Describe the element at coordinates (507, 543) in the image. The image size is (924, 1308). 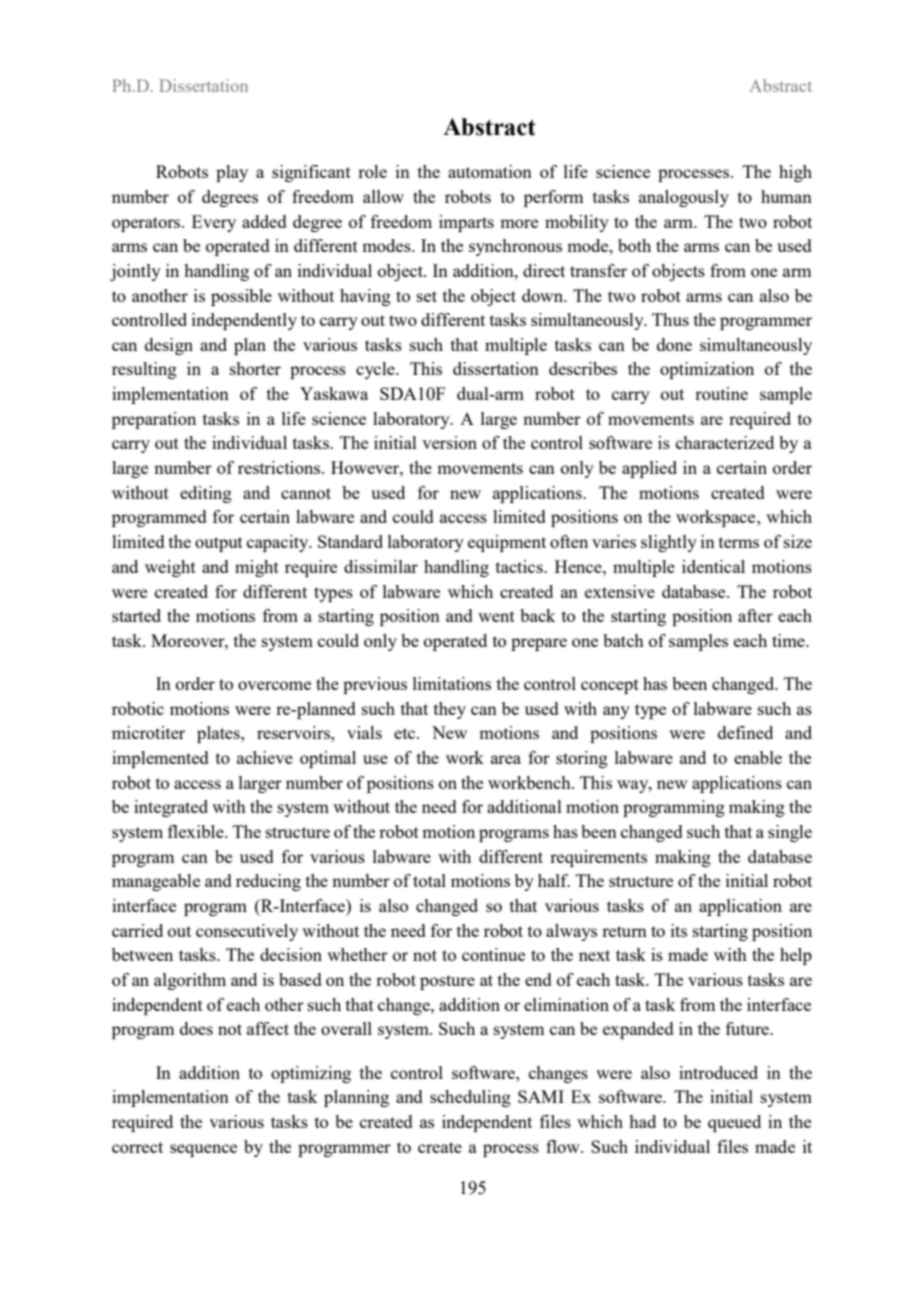
I see `equipment` at that location.
